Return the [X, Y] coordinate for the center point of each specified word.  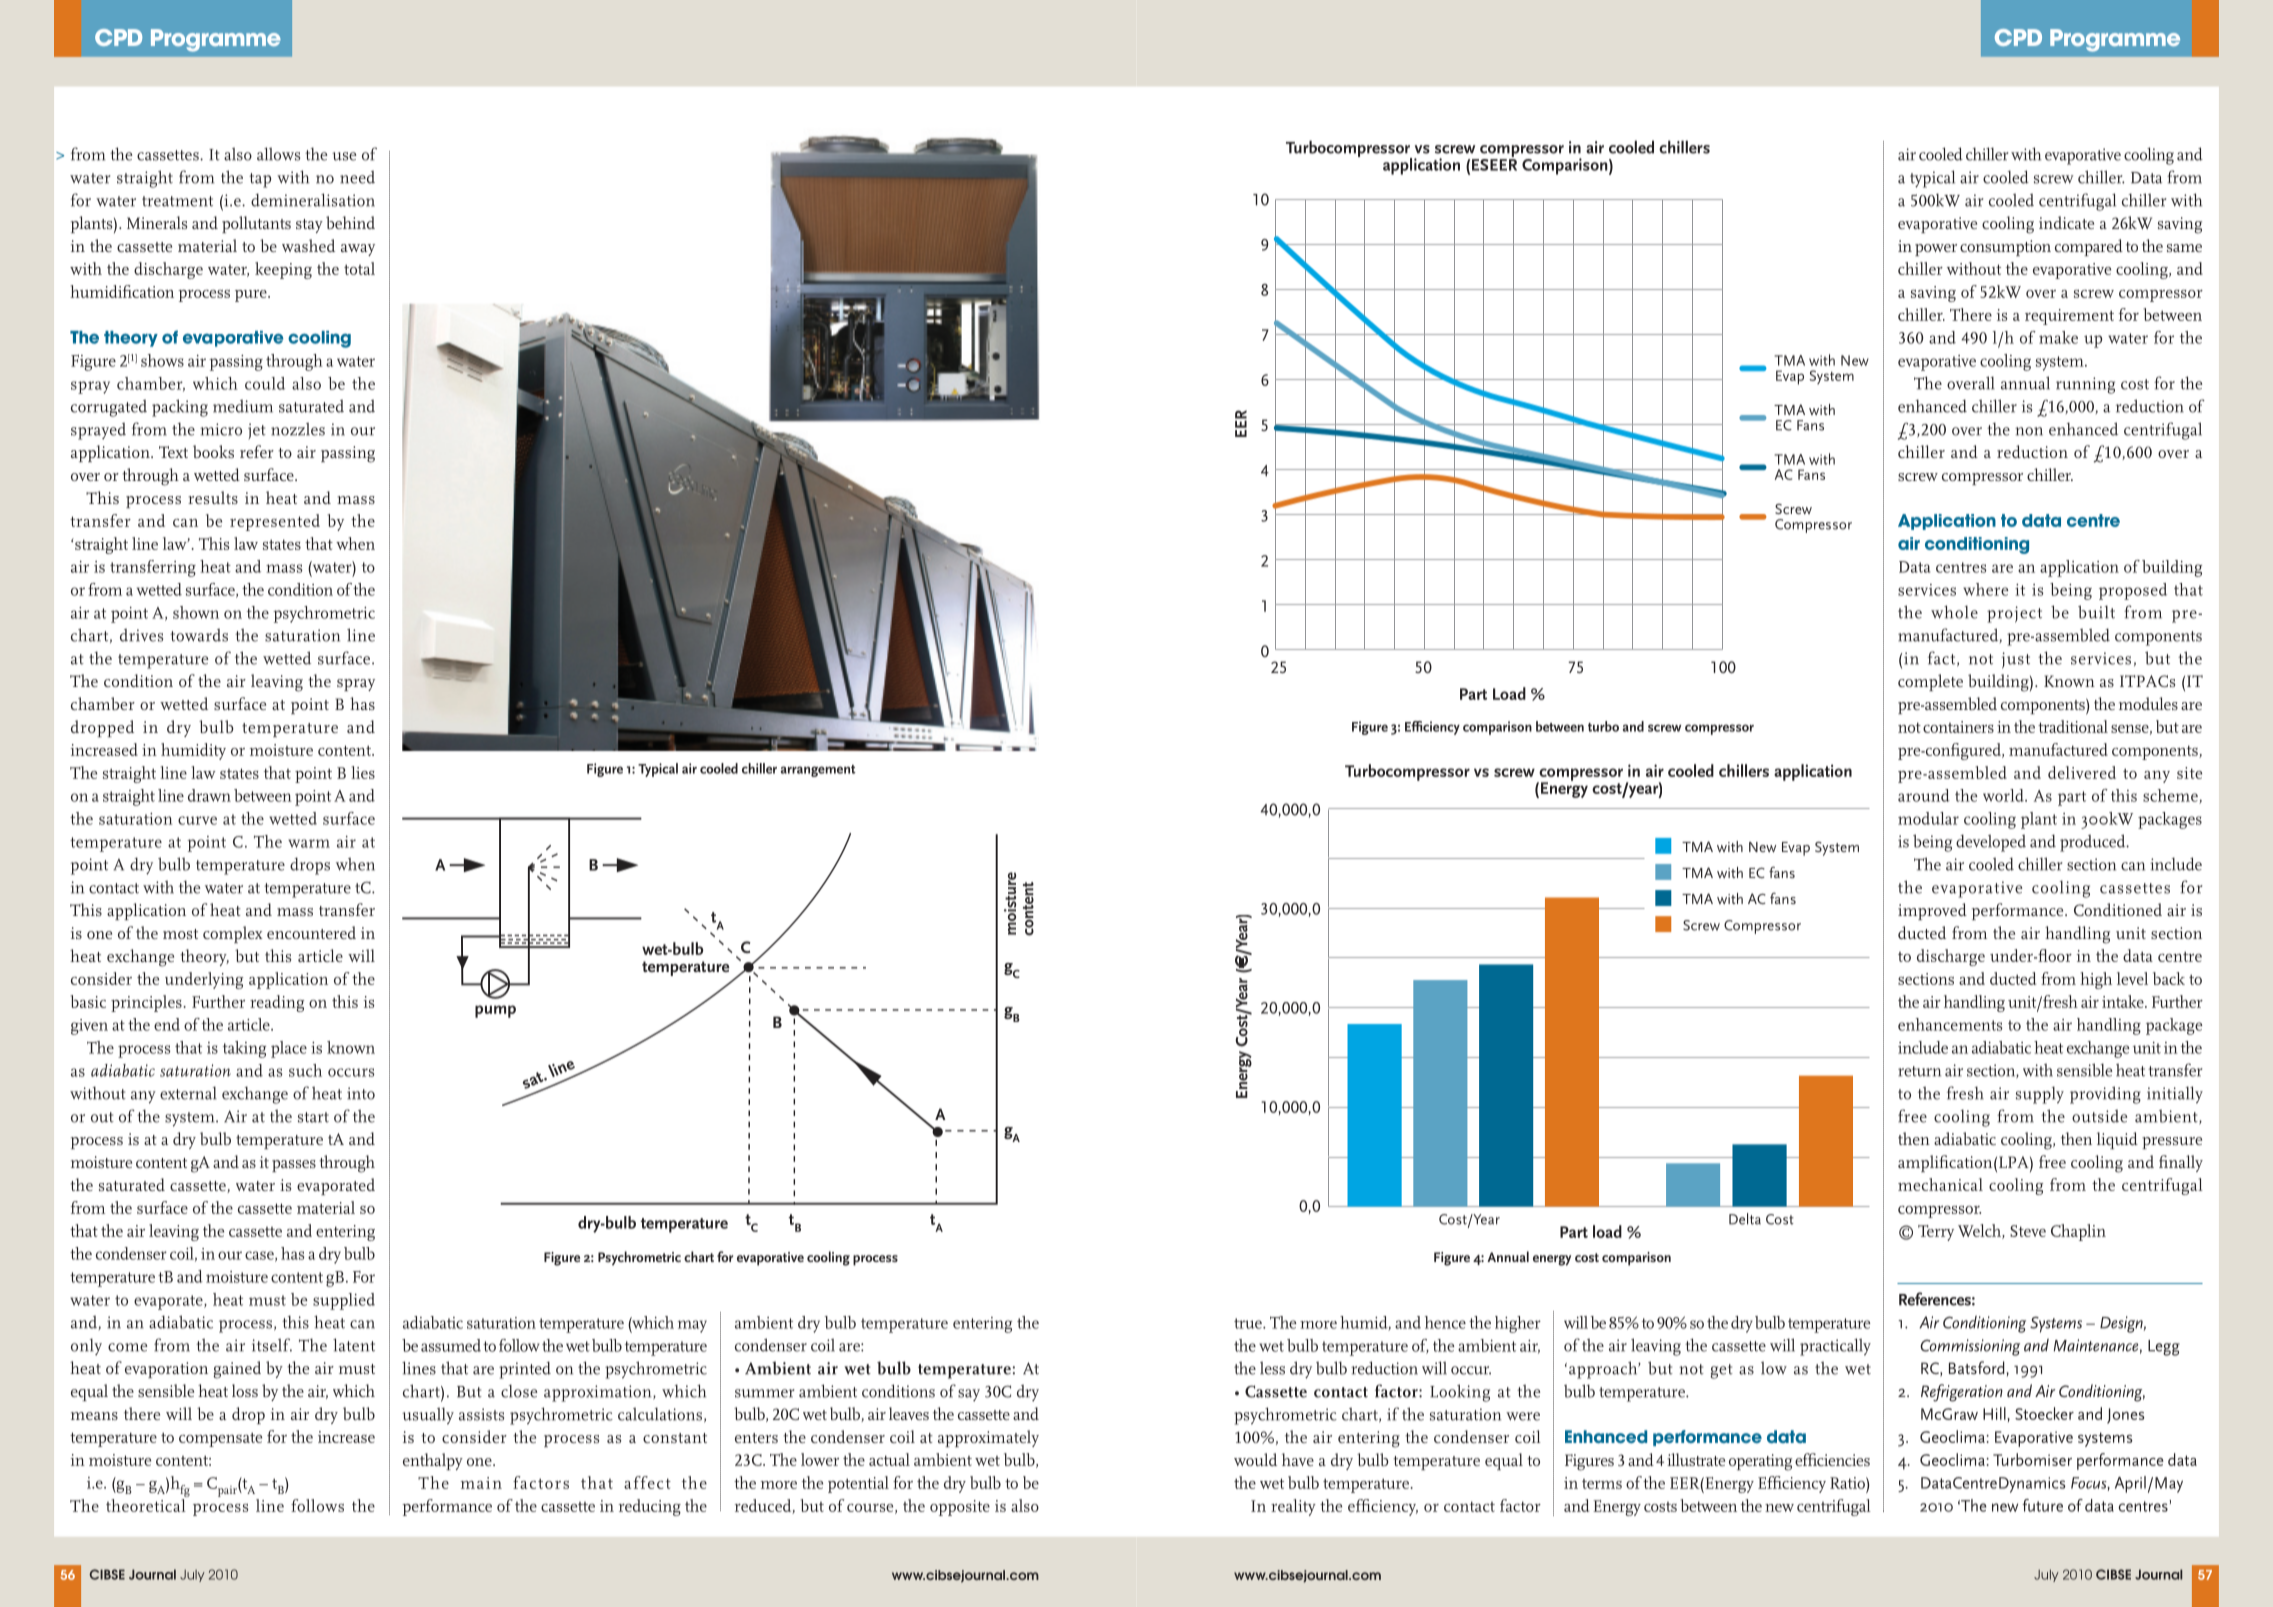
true [1249, 1323]
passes [294, 1166]
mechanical [1940, 1184]
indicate [2066, 222]
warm [309, 843]
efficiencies [1832, 1459]
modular [1928, 818]
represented [275, 522]
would [1255, 1459]
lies [363, 772]
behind [350, 222]
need [357, 177]
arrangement [818, 771]
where [1985, 589]
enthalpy [433, 1461]
